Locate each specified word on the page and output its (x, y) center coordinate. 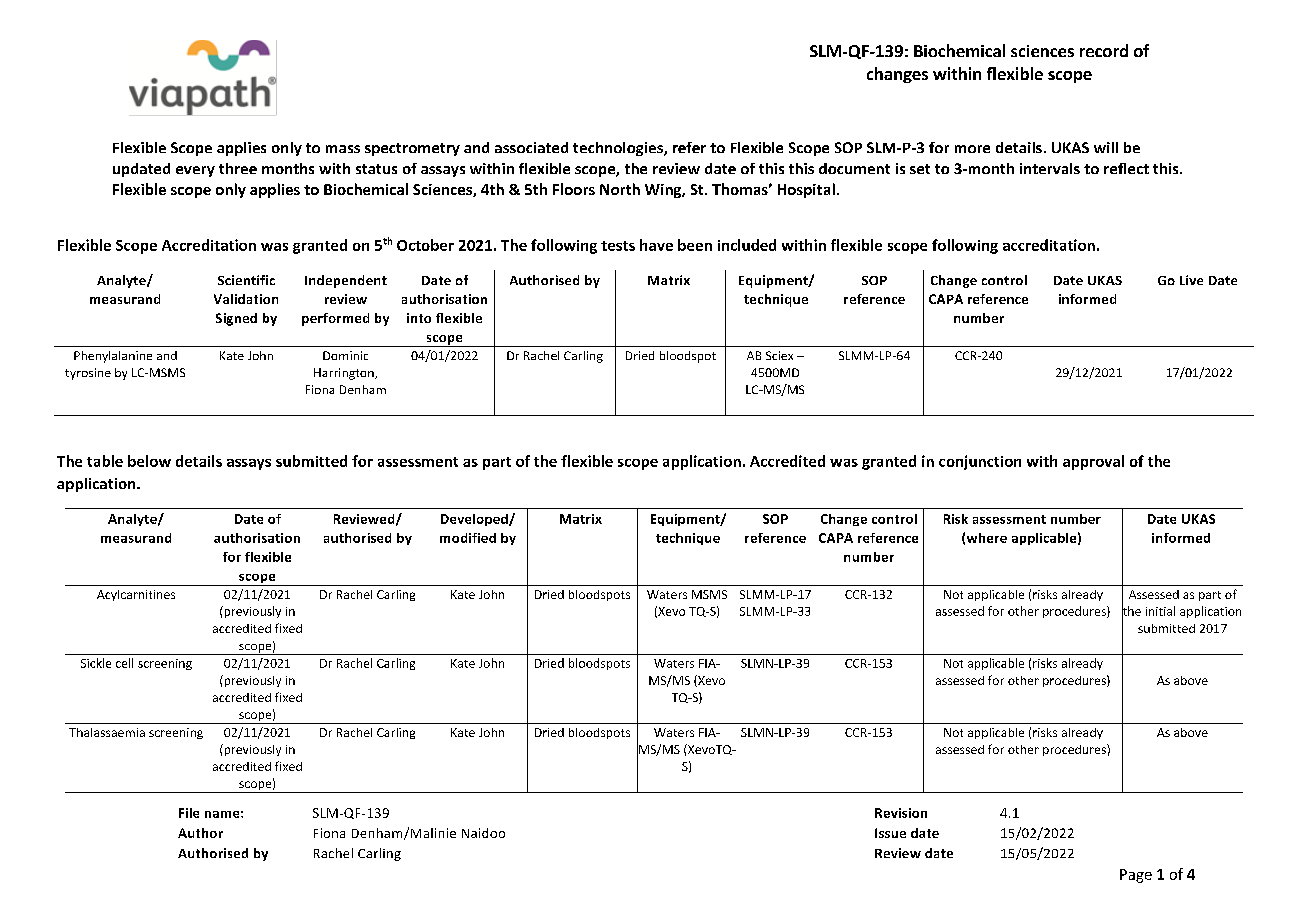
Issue (890, 833)
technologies (619, 149)
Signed (236, 319)
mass (343, 149)
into (419, 318)
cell (124, 663)
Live (1191, 280)
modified (468, 538)
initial (1160, 611)
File (189, 813)
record (1104, 50)
